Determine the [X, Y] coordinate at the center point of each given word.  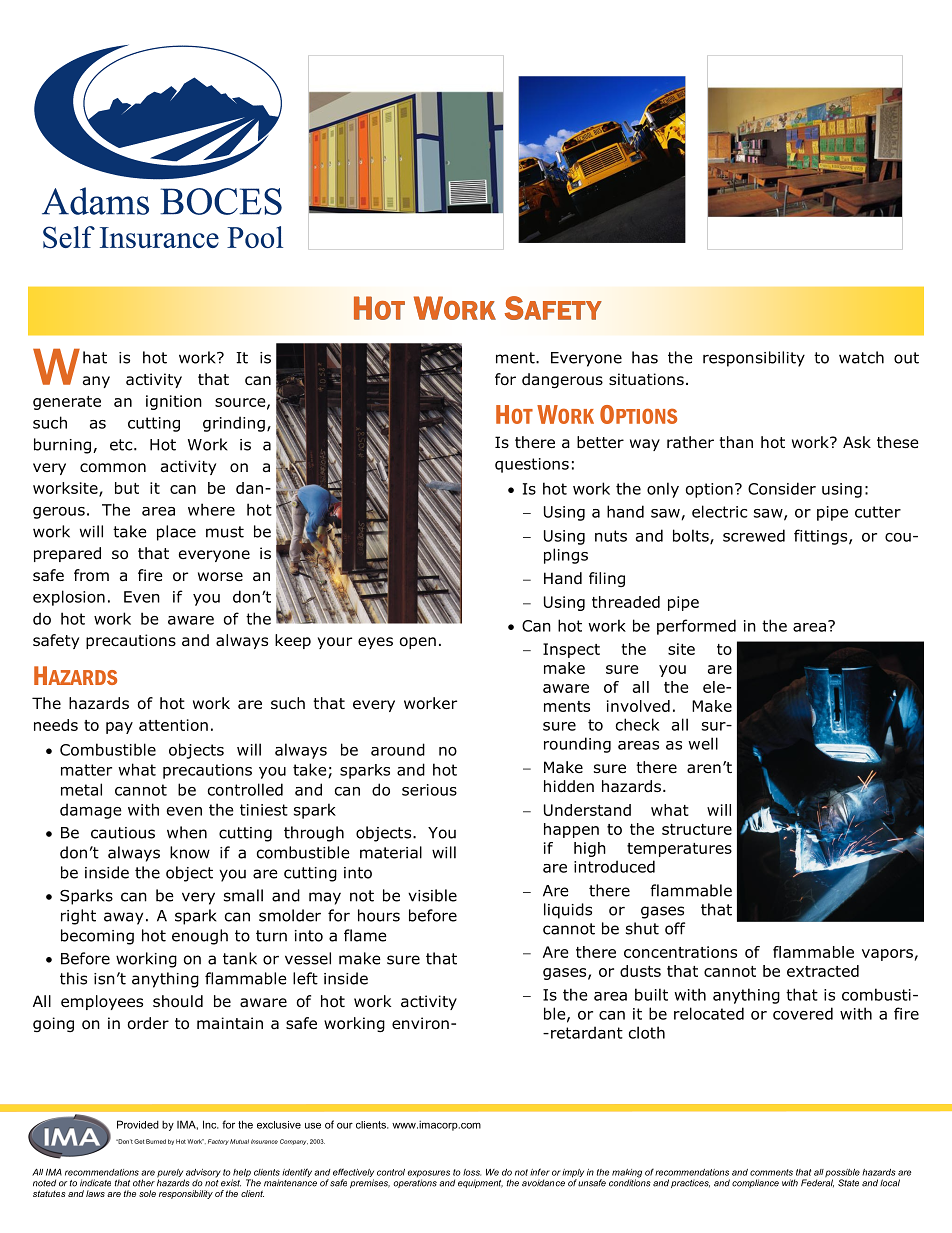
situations [646, 379]
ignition [174, 402]
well [703, 743]
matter [86, 770]
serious [429, 790]
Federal [817, 1182]
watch [861, 357]
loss [472, 1172]
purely [171, 1174]
